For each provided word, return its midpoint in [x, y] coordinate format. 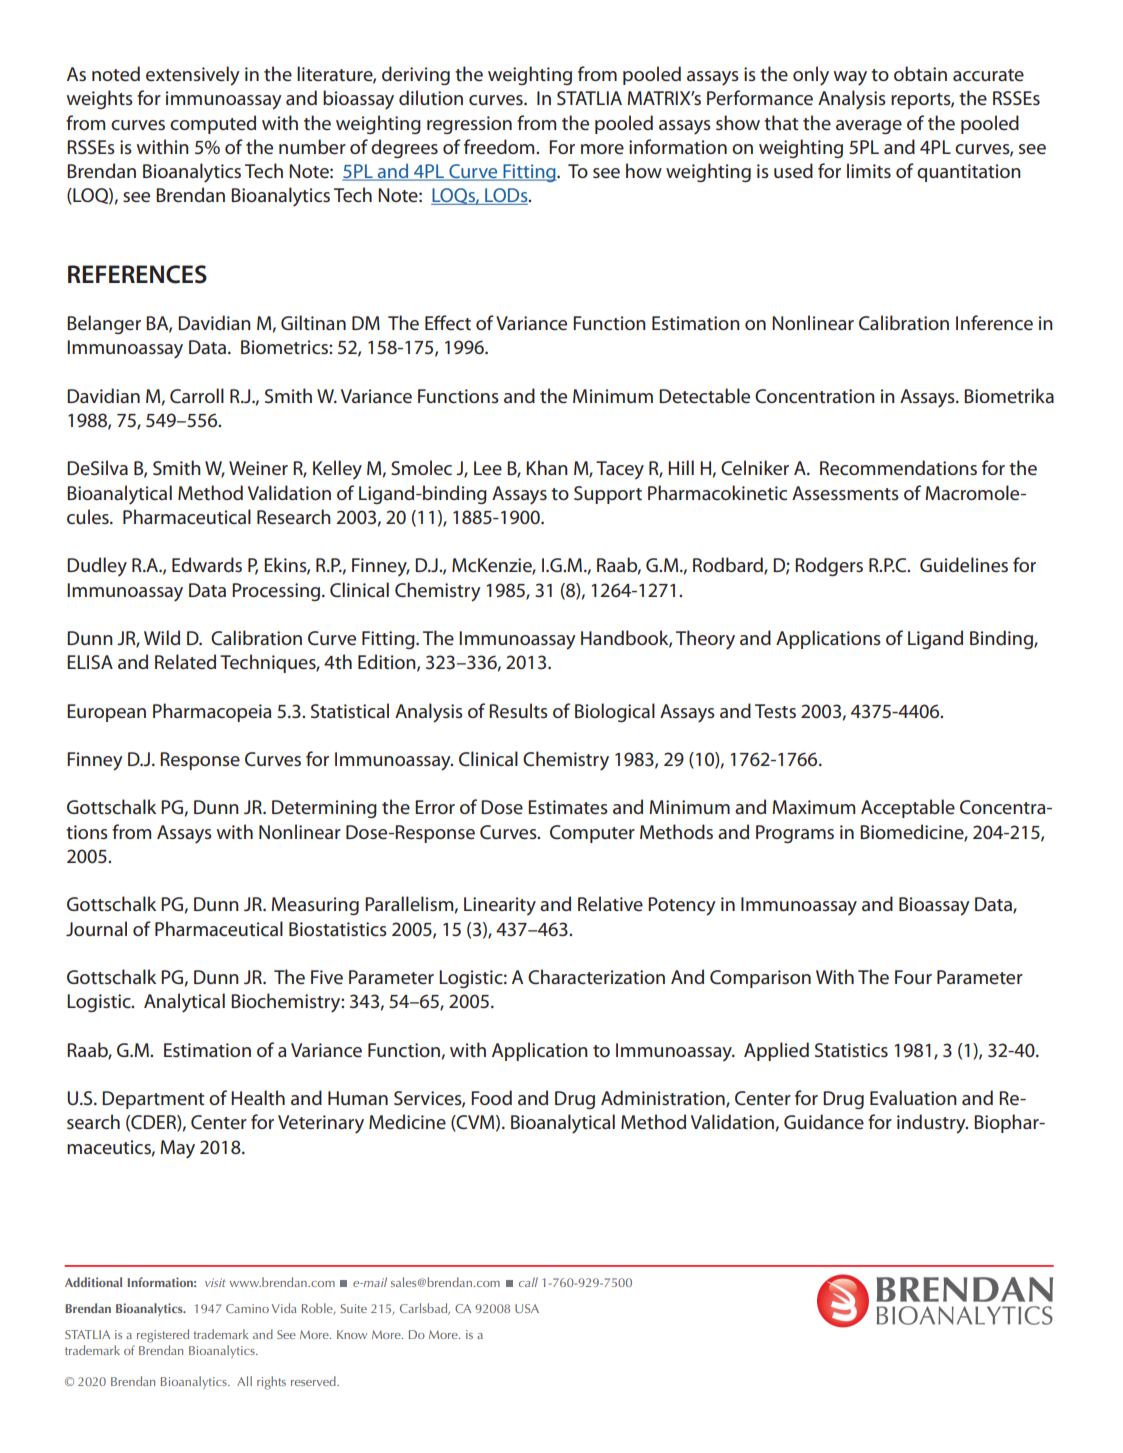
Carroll [197, 396]
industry [932, 1124]
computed [213, 124]
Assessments [845, 493]
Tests [775, 711]
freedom [500, 147]
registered [163, 1336]
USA [527, 1308]
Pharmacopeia [212, 712]
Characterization [596, 977]
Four [913, 977]
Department [153, 1100]
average [869, 127]
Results [518, 710]
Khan [547, 467]
